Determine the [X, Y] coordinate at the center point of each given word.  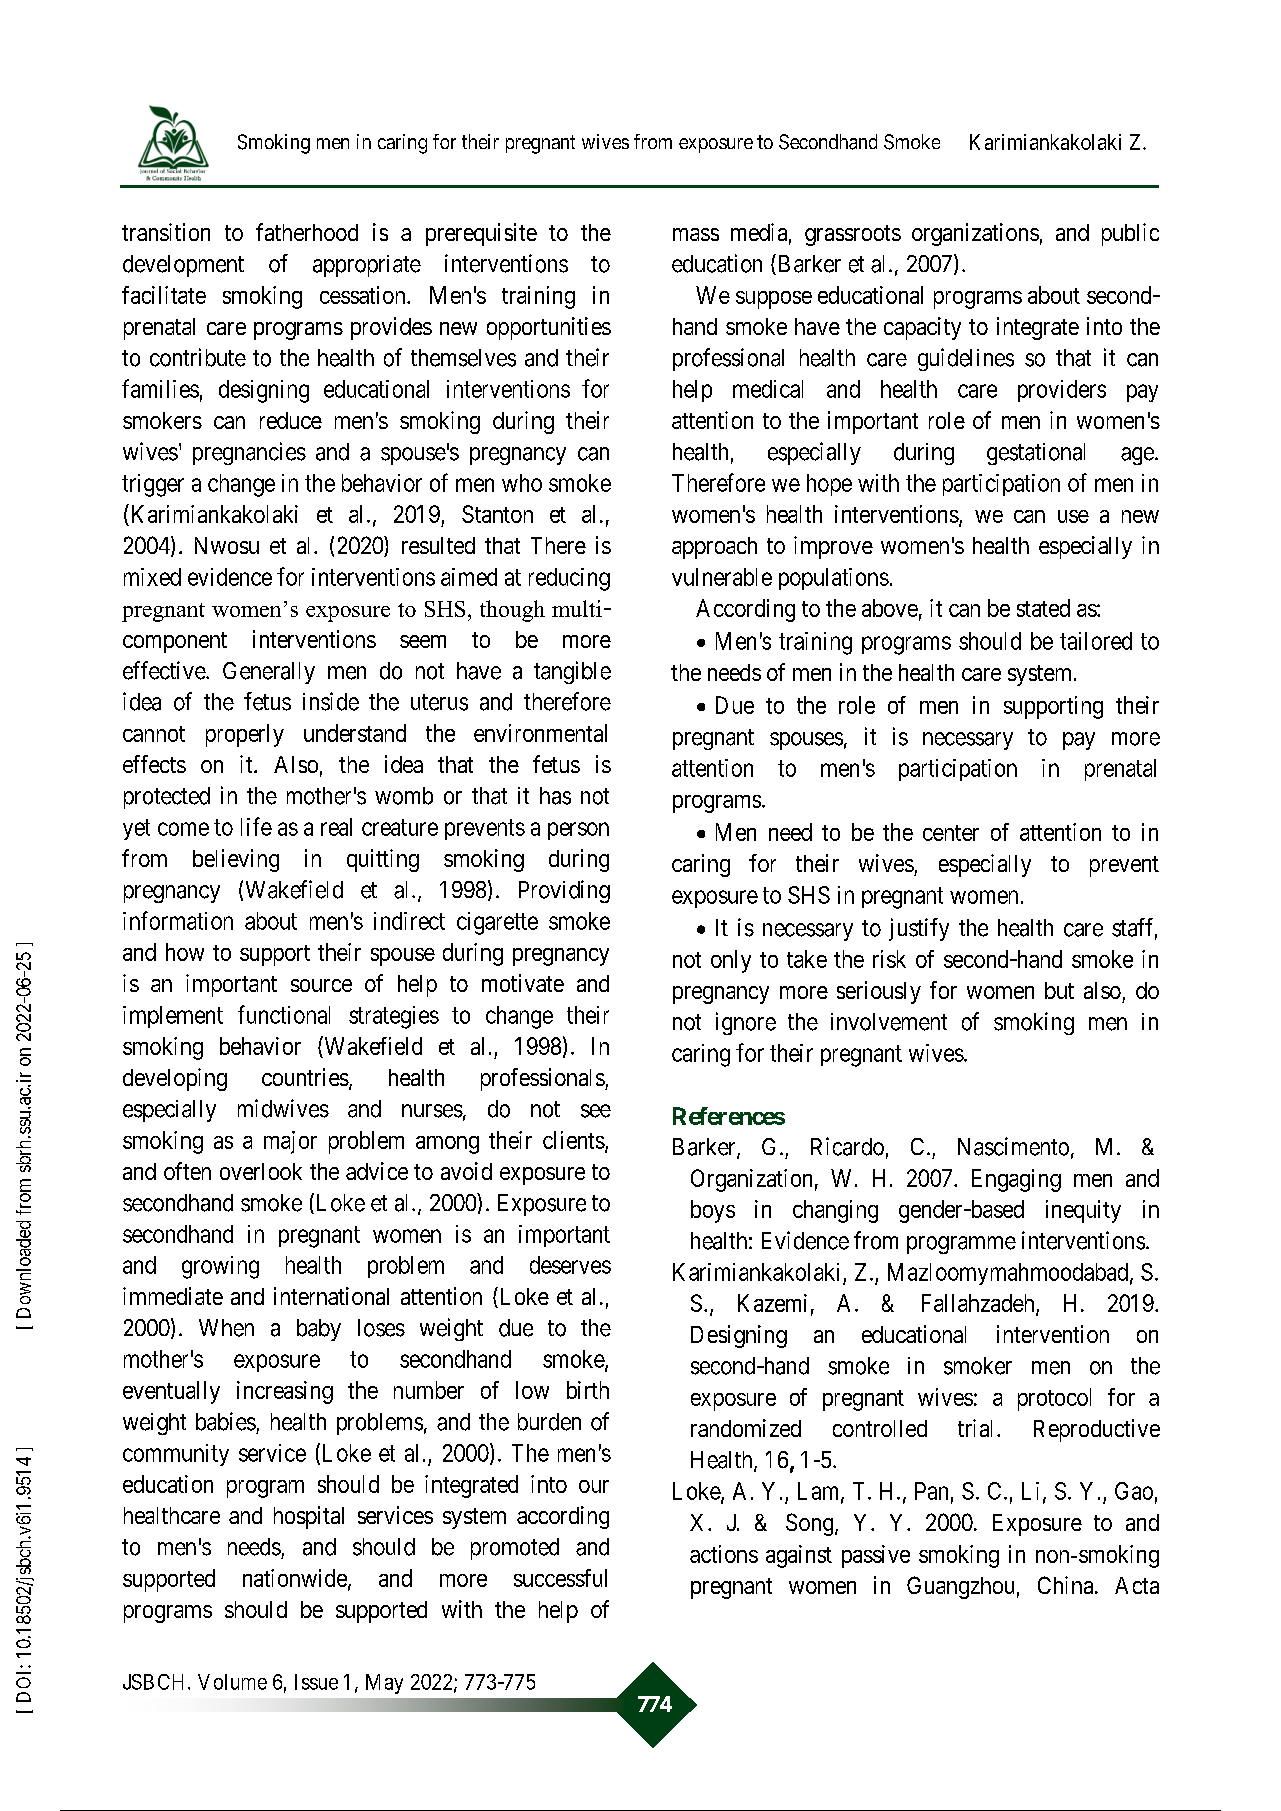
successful [560, 1578]
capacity [922, 328]
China [1067, 1585]
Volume [232, 1682]
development [183, 266]
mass [696, 234]
